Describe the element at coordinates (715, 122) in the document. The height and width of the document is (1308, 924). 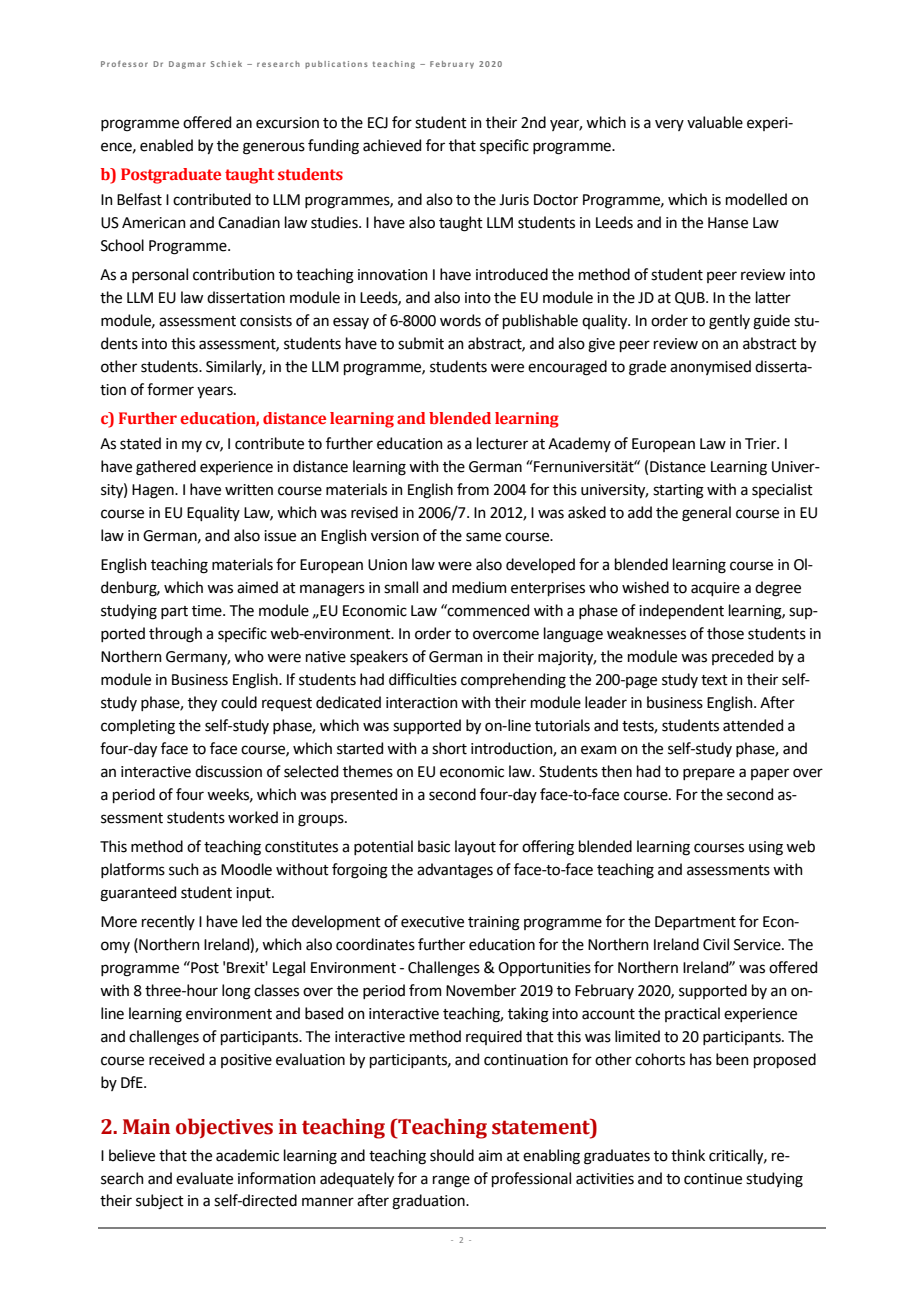
I see `valuable` at that location.
